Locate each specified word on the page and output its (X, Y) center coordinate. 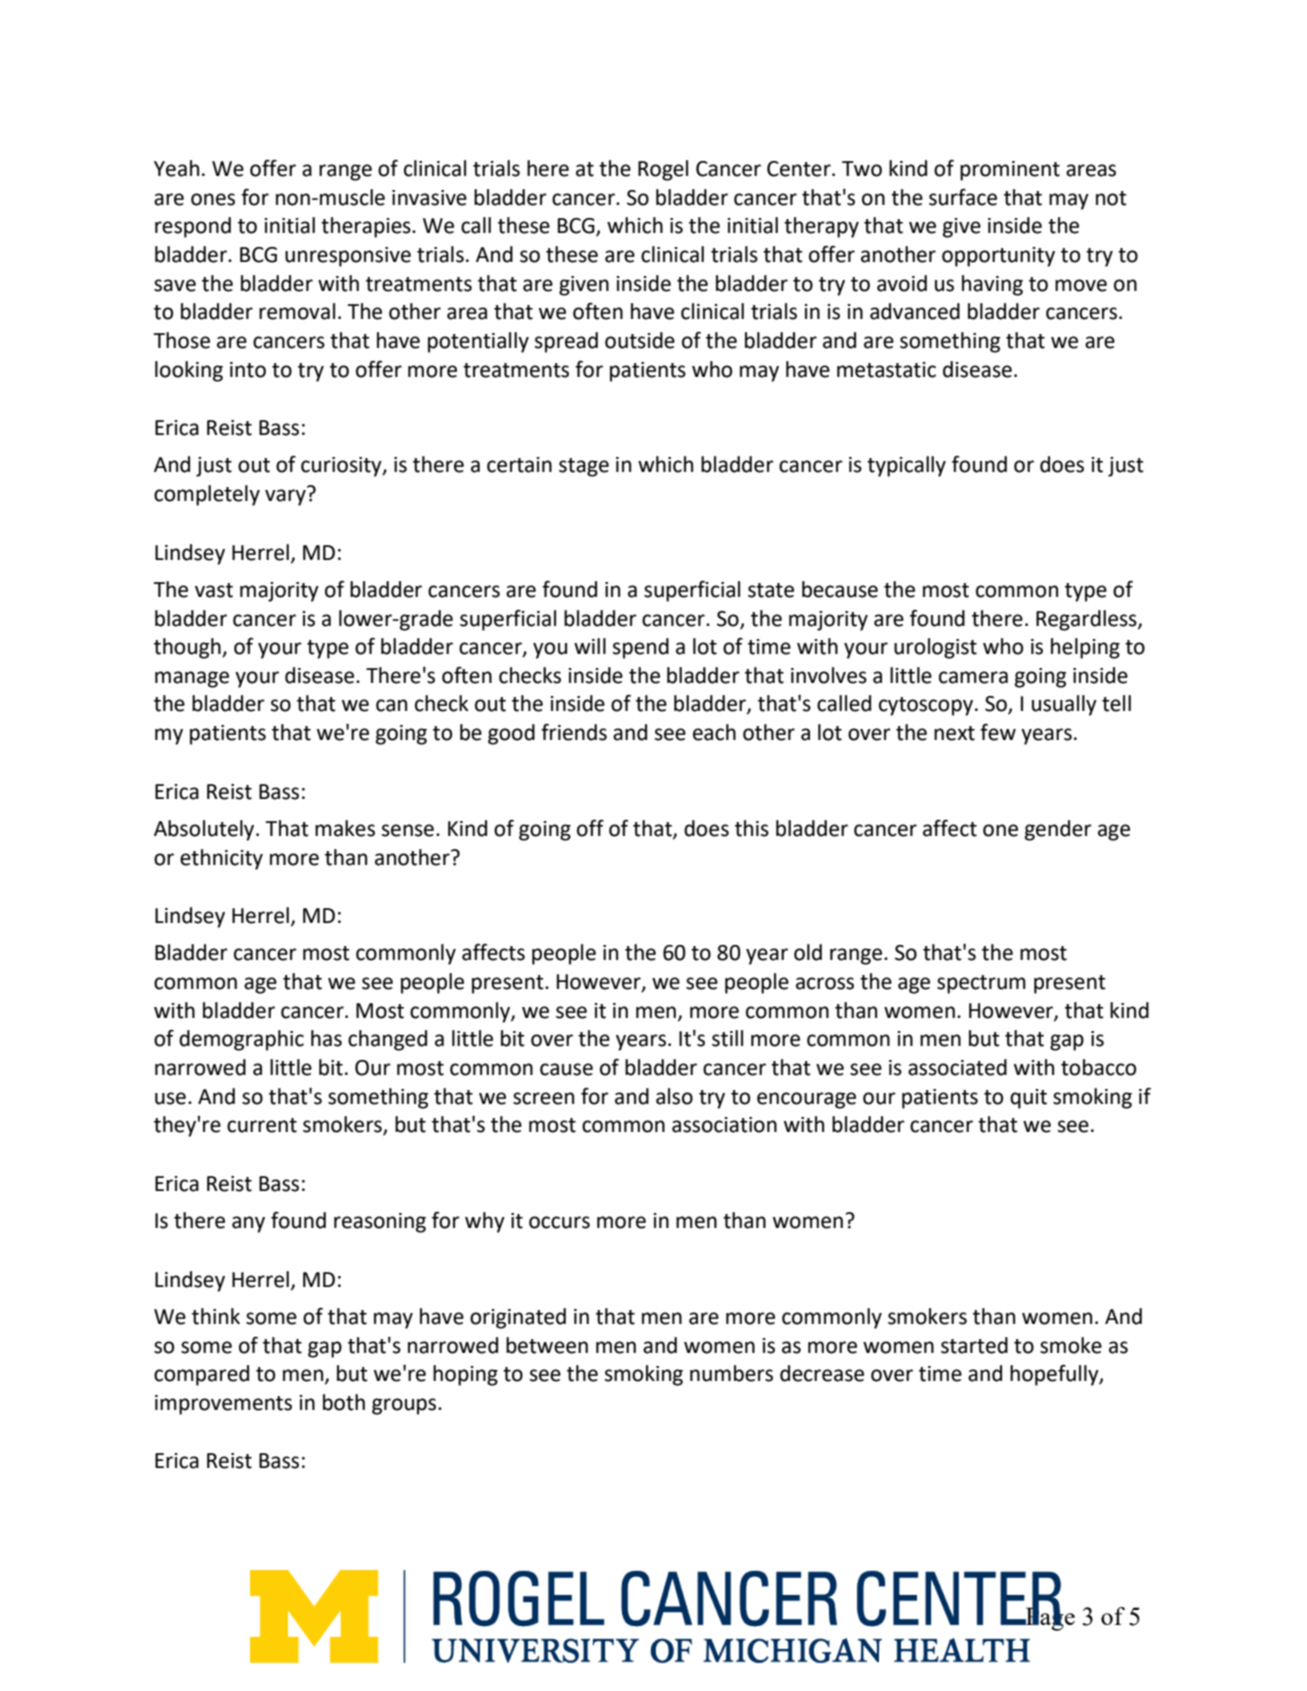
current (262, 1125)
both (344, 1402)
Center (800, 169)
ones (213, 199)
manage (192, 679)
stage (584, 467)
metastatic (886, 370)
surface (963, 197)
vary (286, 496)
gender (1058, 830)
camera (973, 677)
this (752, 828)
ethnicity (221, 859)
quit (1028, 1099)
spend (641, 648)
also (674, 1096)
